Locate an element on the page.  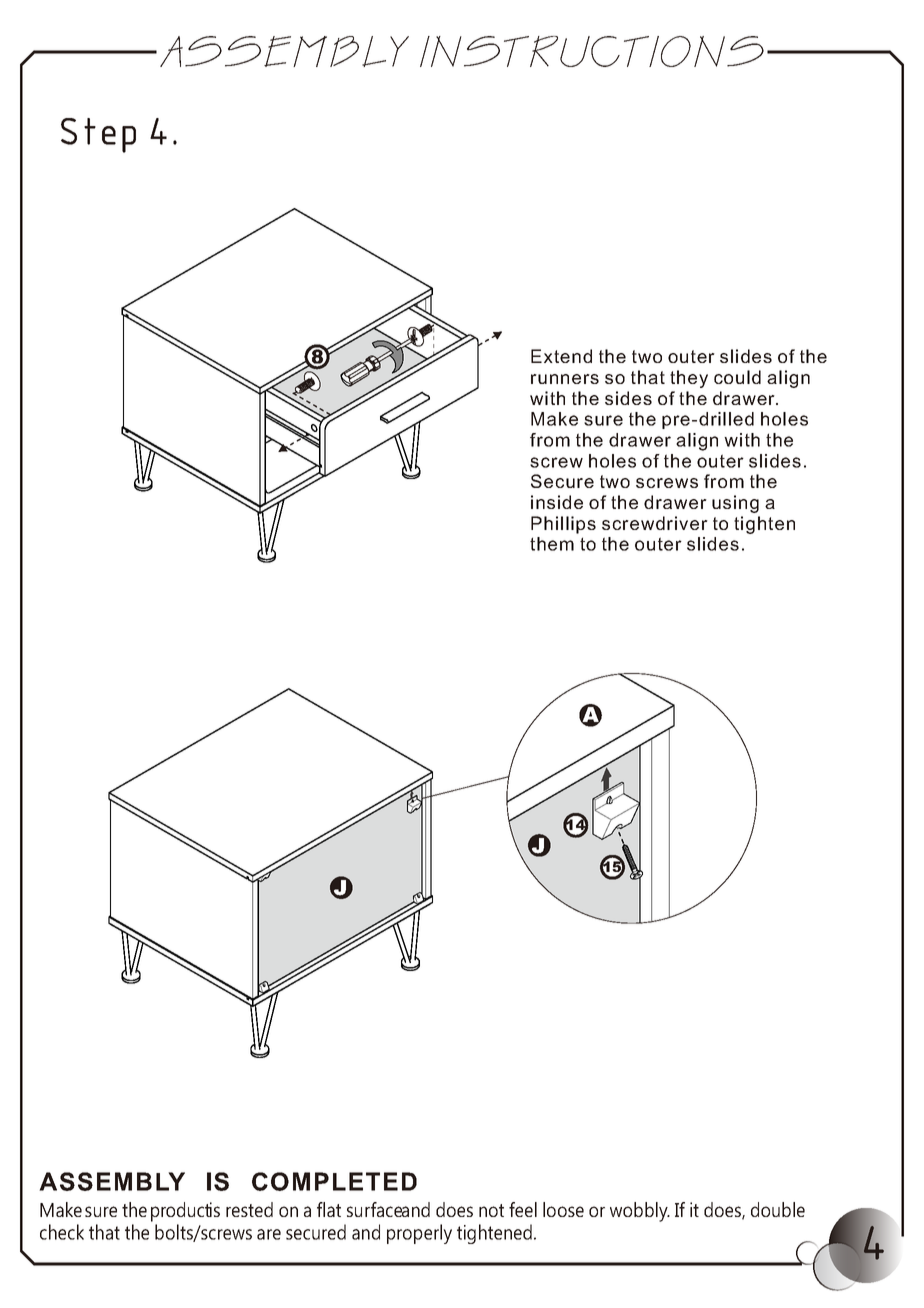
product is located at coordinates (181, 1212).
